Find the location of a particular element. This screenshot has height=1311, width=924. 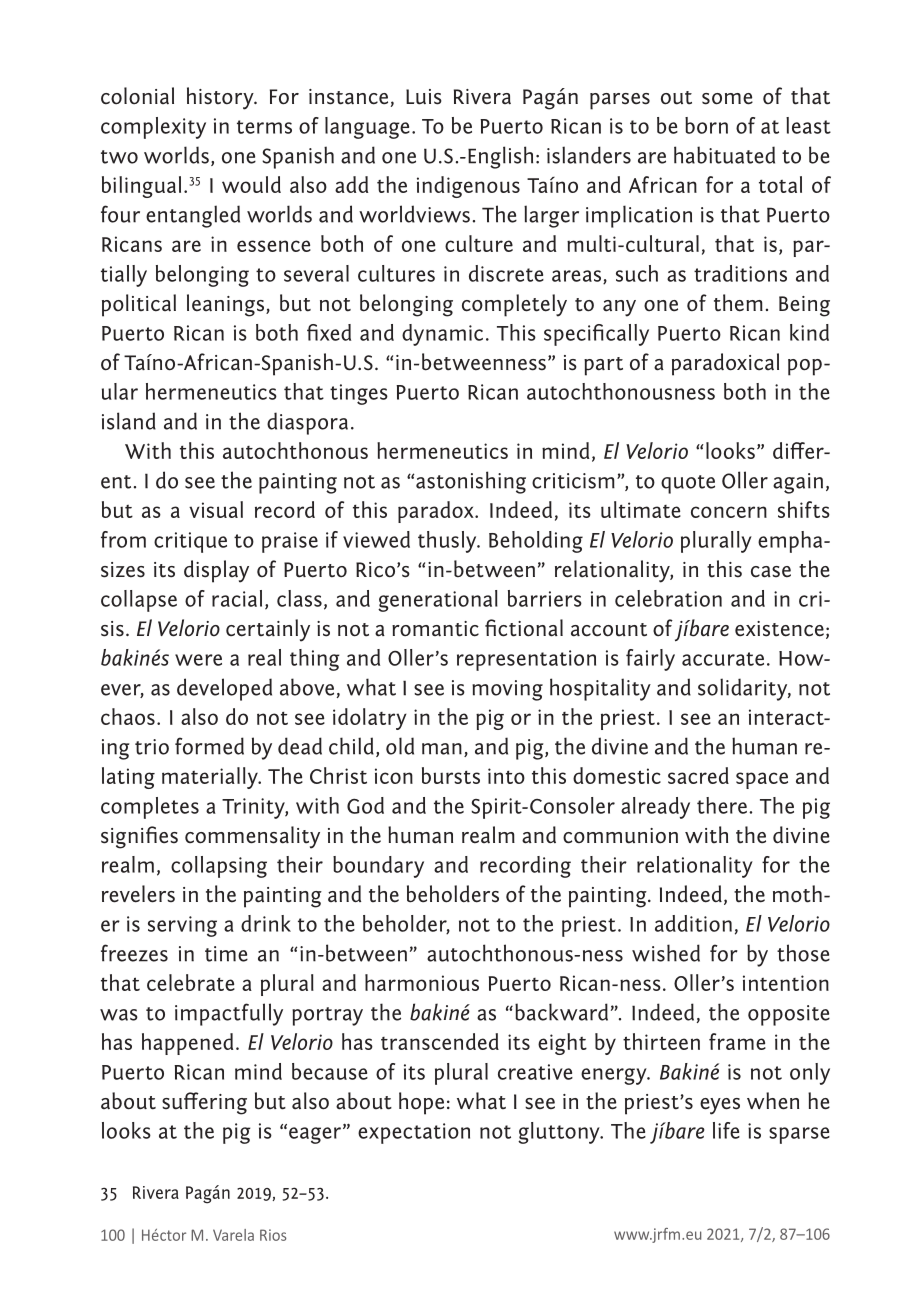

moving is located at coordinates (507, 690).
